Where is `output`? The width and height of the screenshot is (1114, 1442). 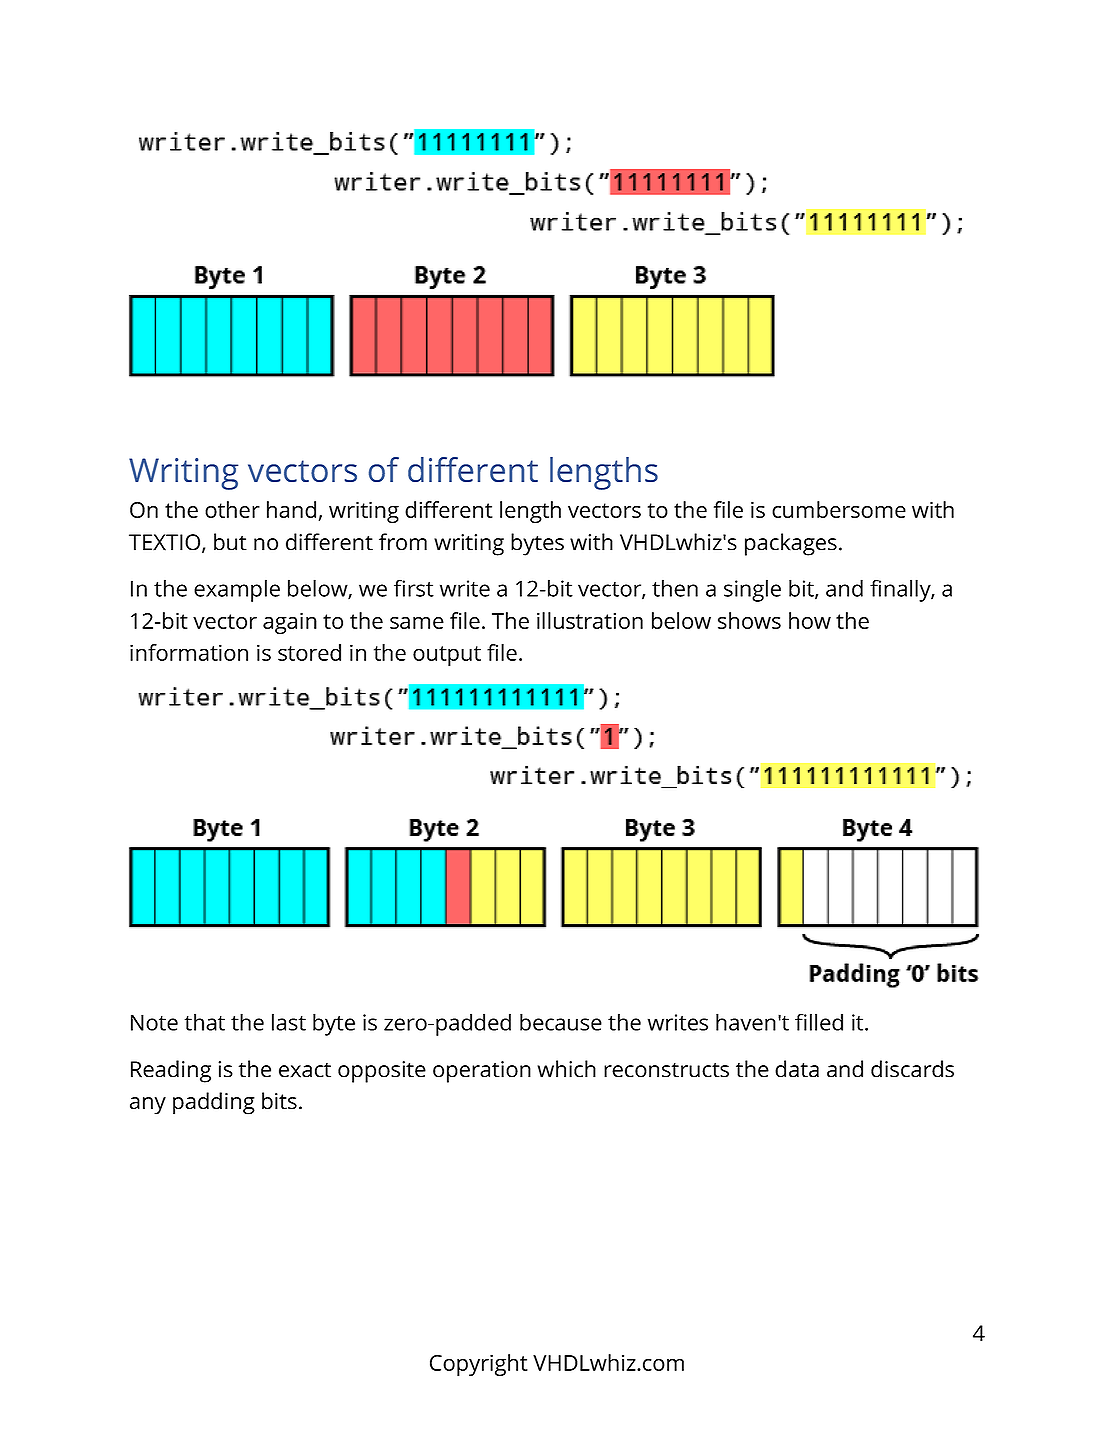
output is located at coordinates (447, 656).
